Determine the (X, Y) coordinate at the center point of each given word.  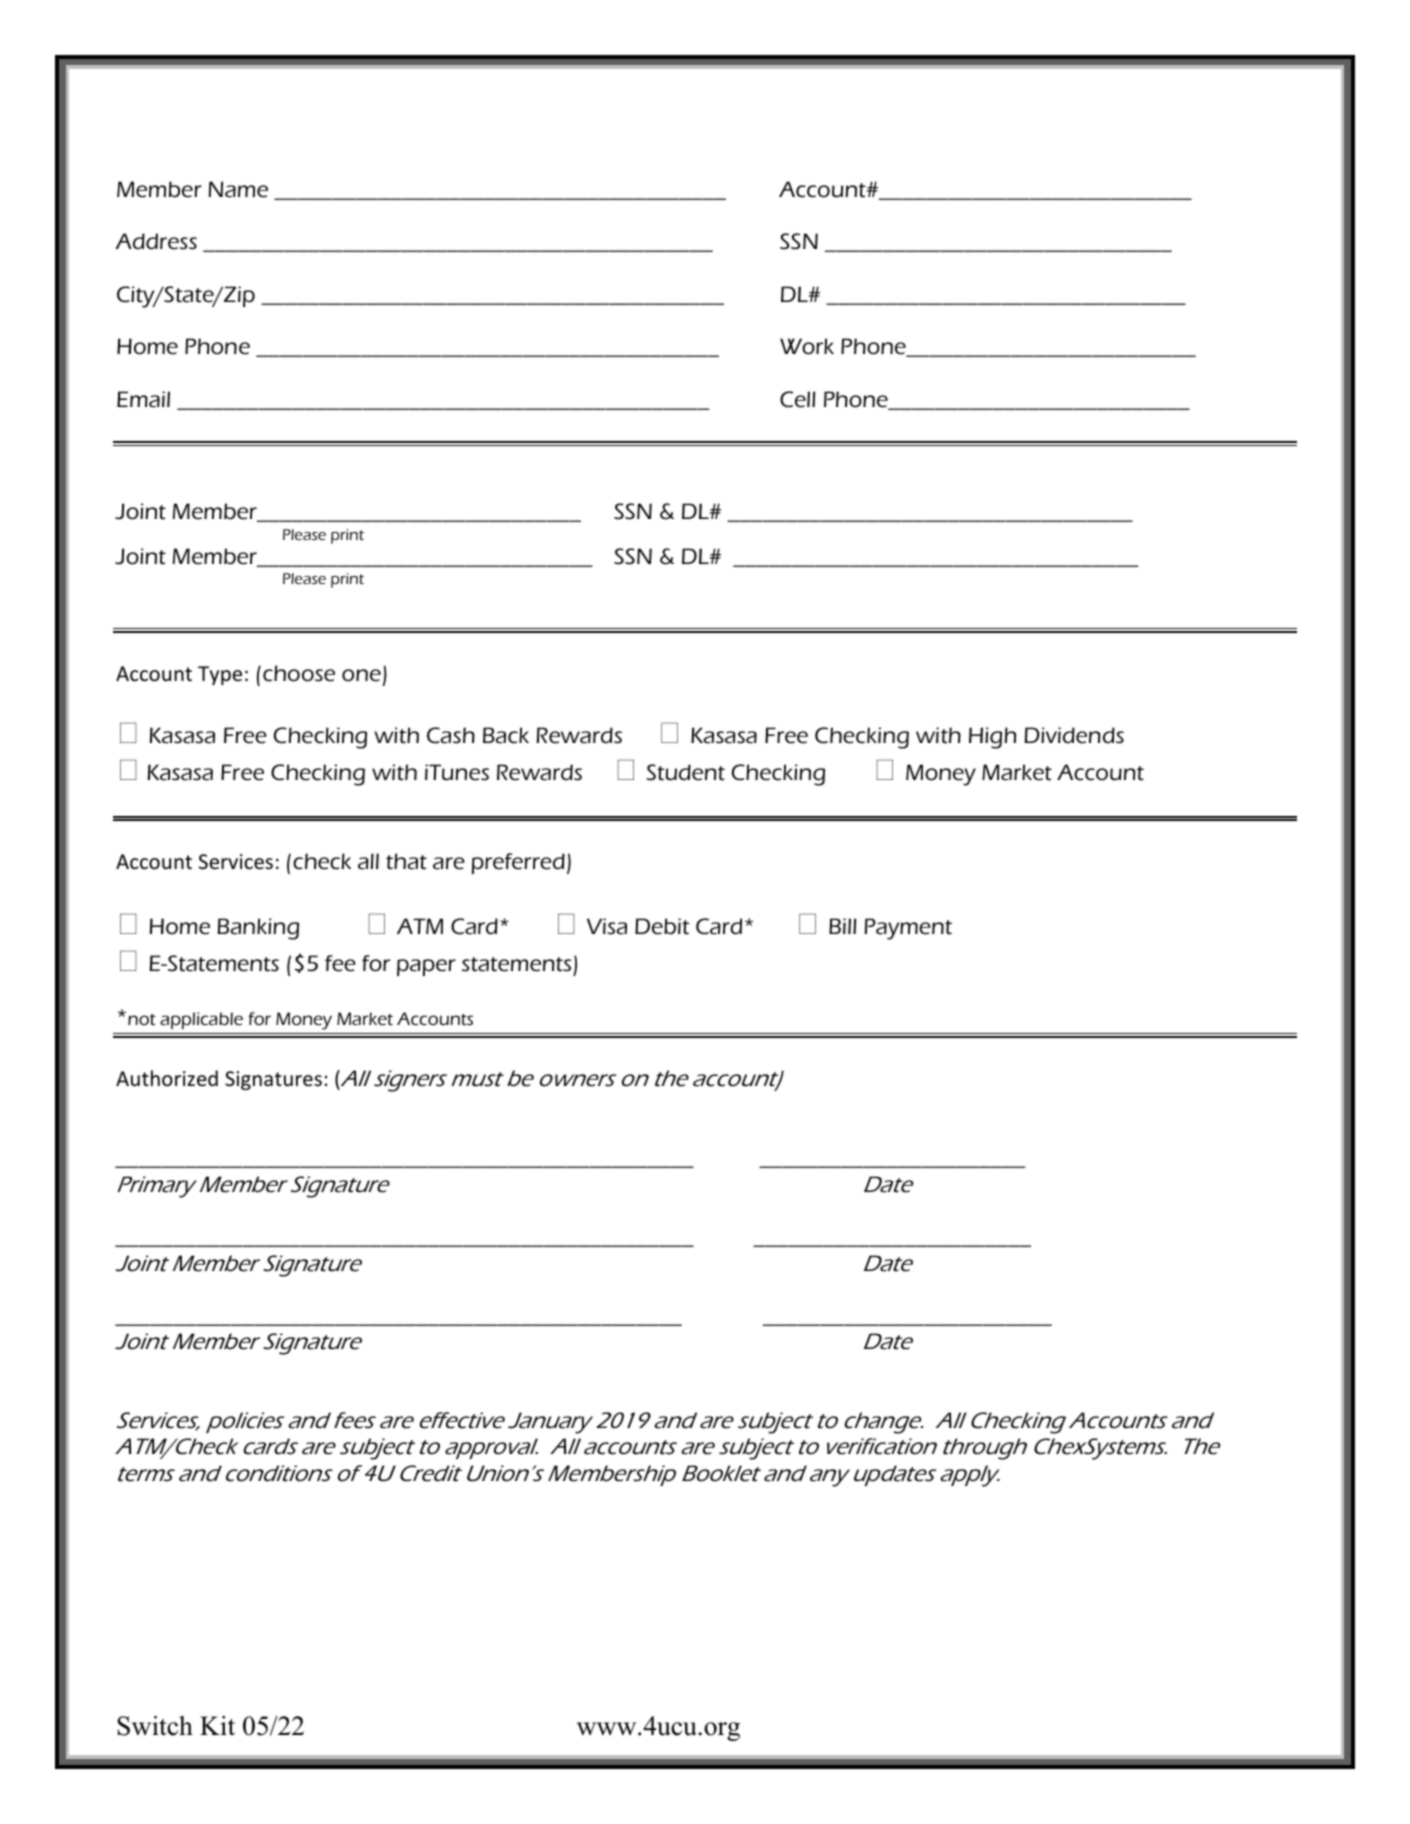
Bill (842, 926)
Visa (607, 926)
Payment (908, 929)
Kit (217, 1725)
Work (807, 346)
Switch (155, 1726)
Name (238, 189)
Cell (797, 399)
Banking (258, 929)
